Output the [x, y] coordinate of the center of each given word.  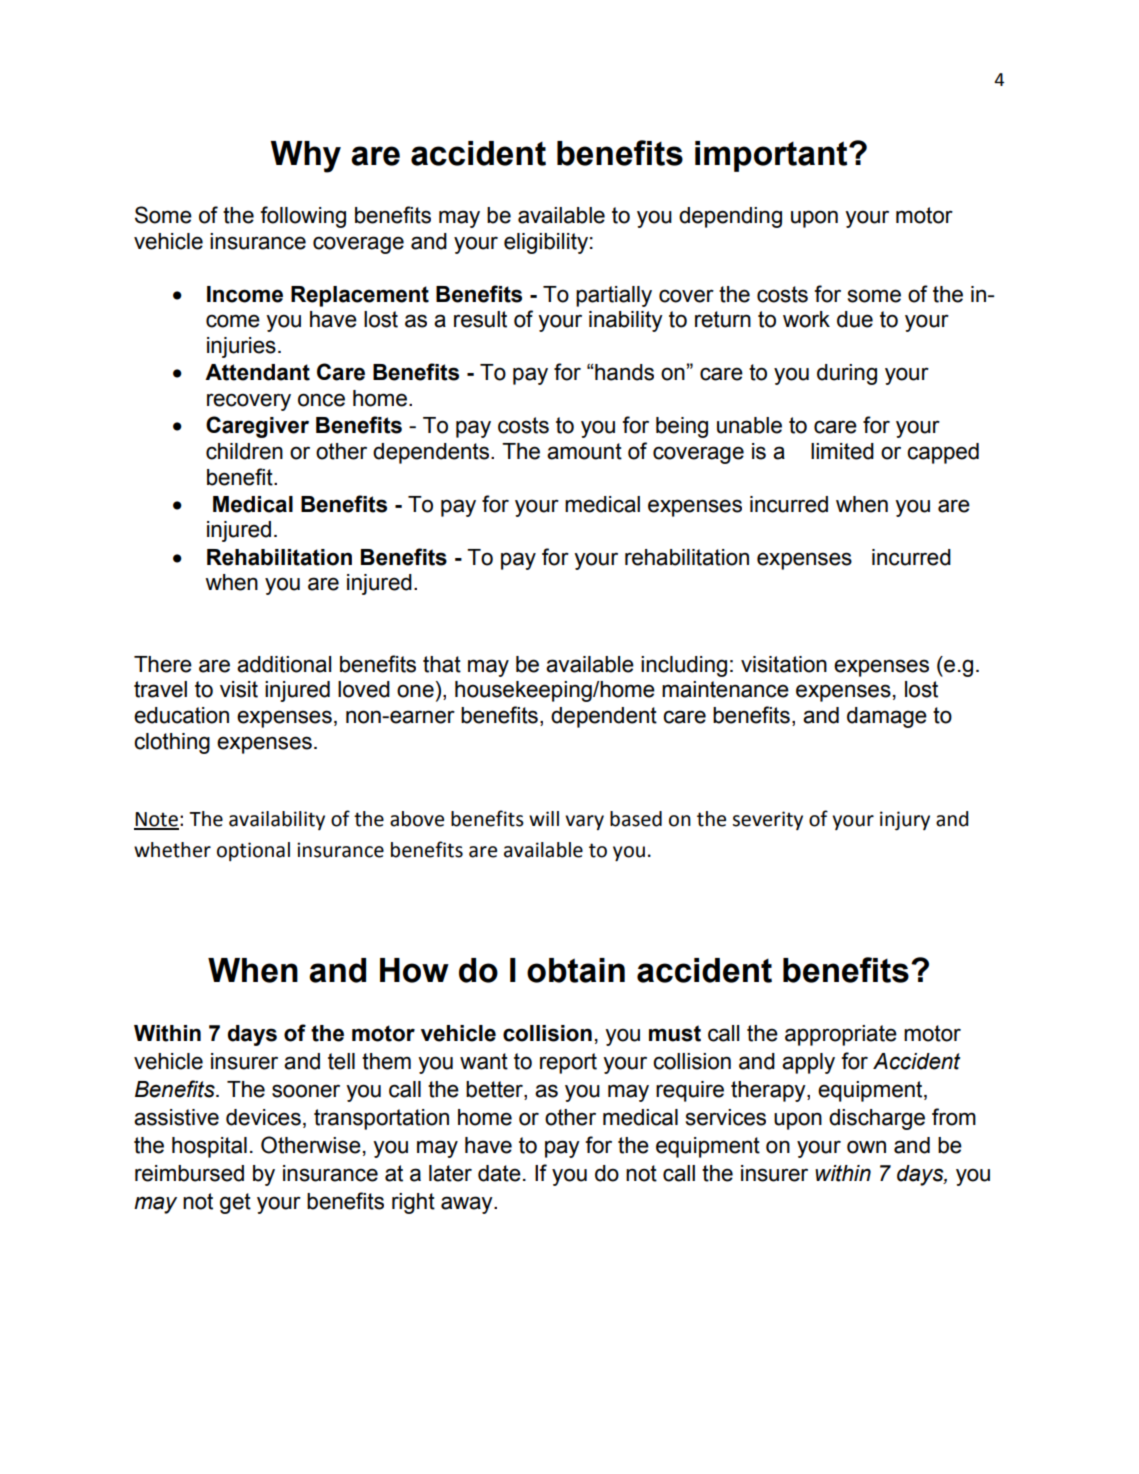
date [499, 1173]
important [772, 156]
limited [842, 451]
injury [905, 820]
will [544, 818]
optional [253, 851]
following [303, 217]
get [235, 1203]
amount [584, 451]
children [244, 451]
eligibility [546, 243]
